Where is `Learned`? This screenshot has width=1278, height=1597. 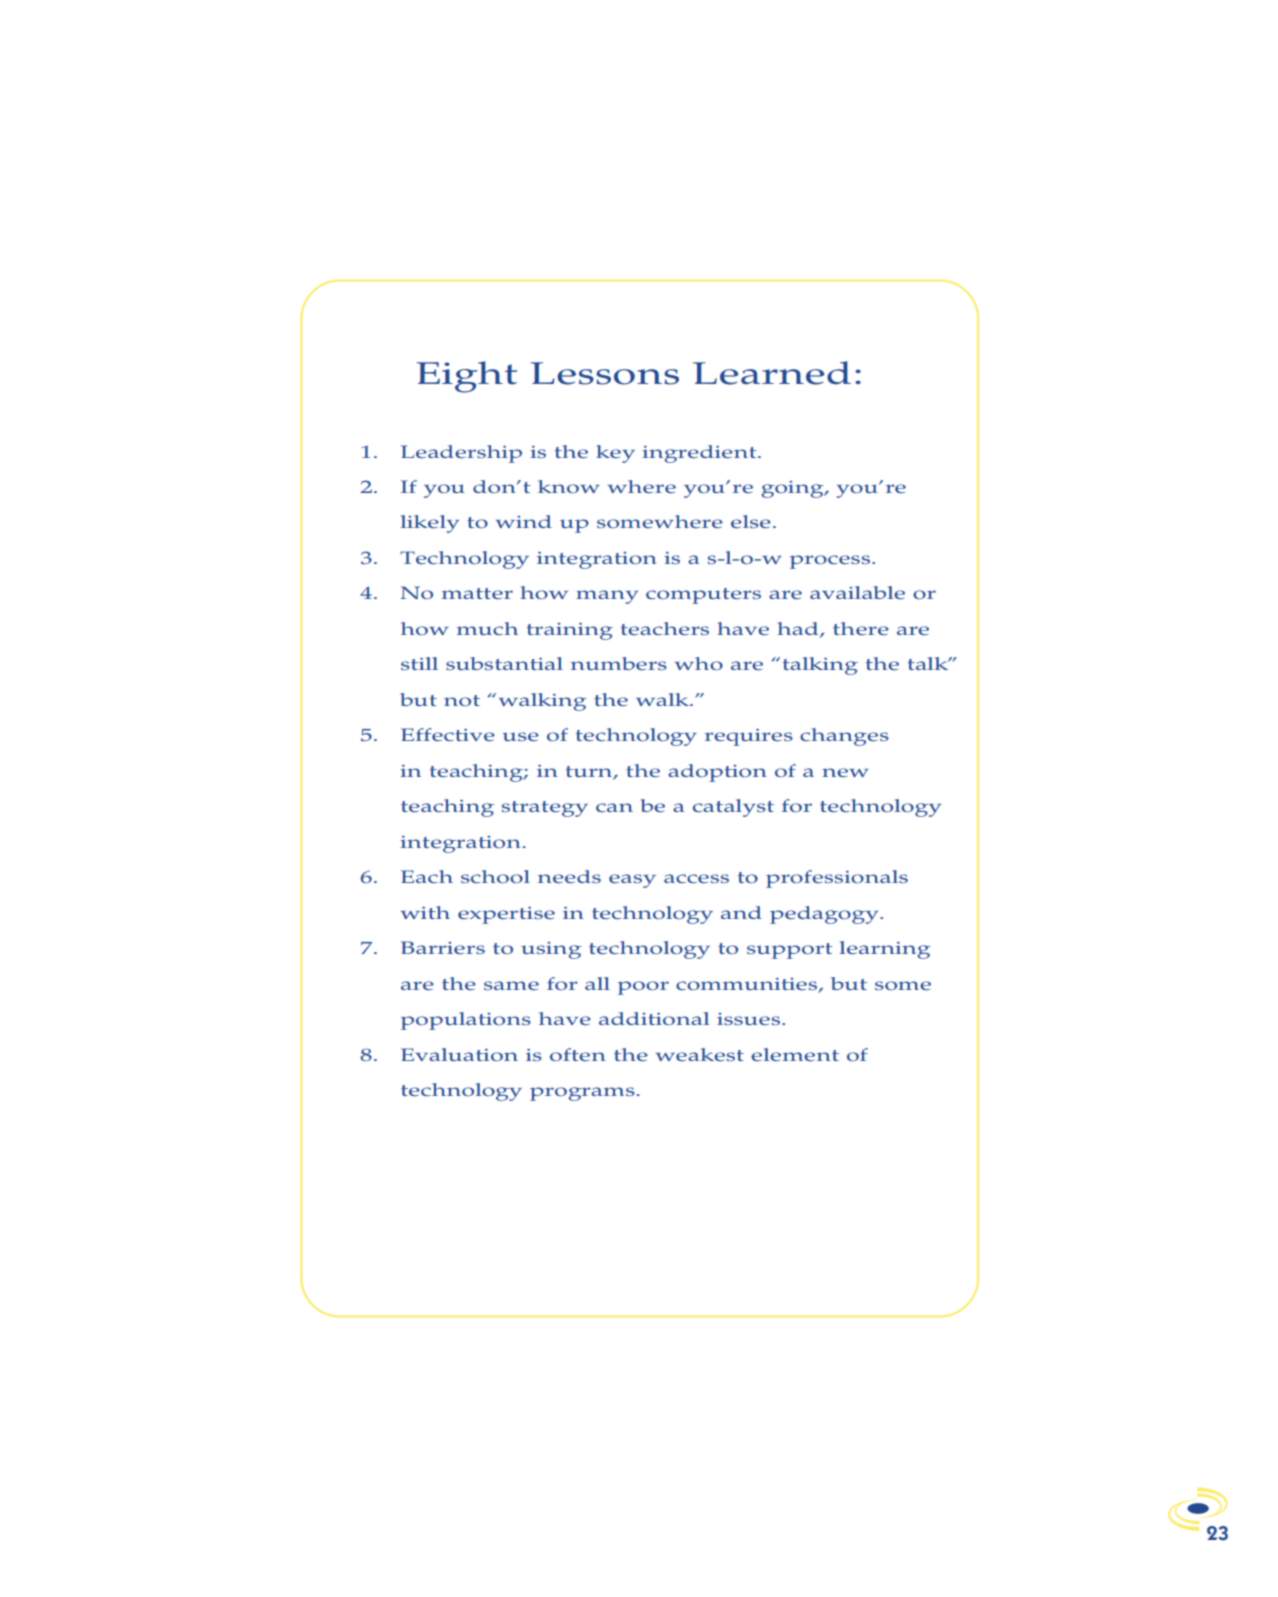 Learned is located at coordinates (772, 373).
